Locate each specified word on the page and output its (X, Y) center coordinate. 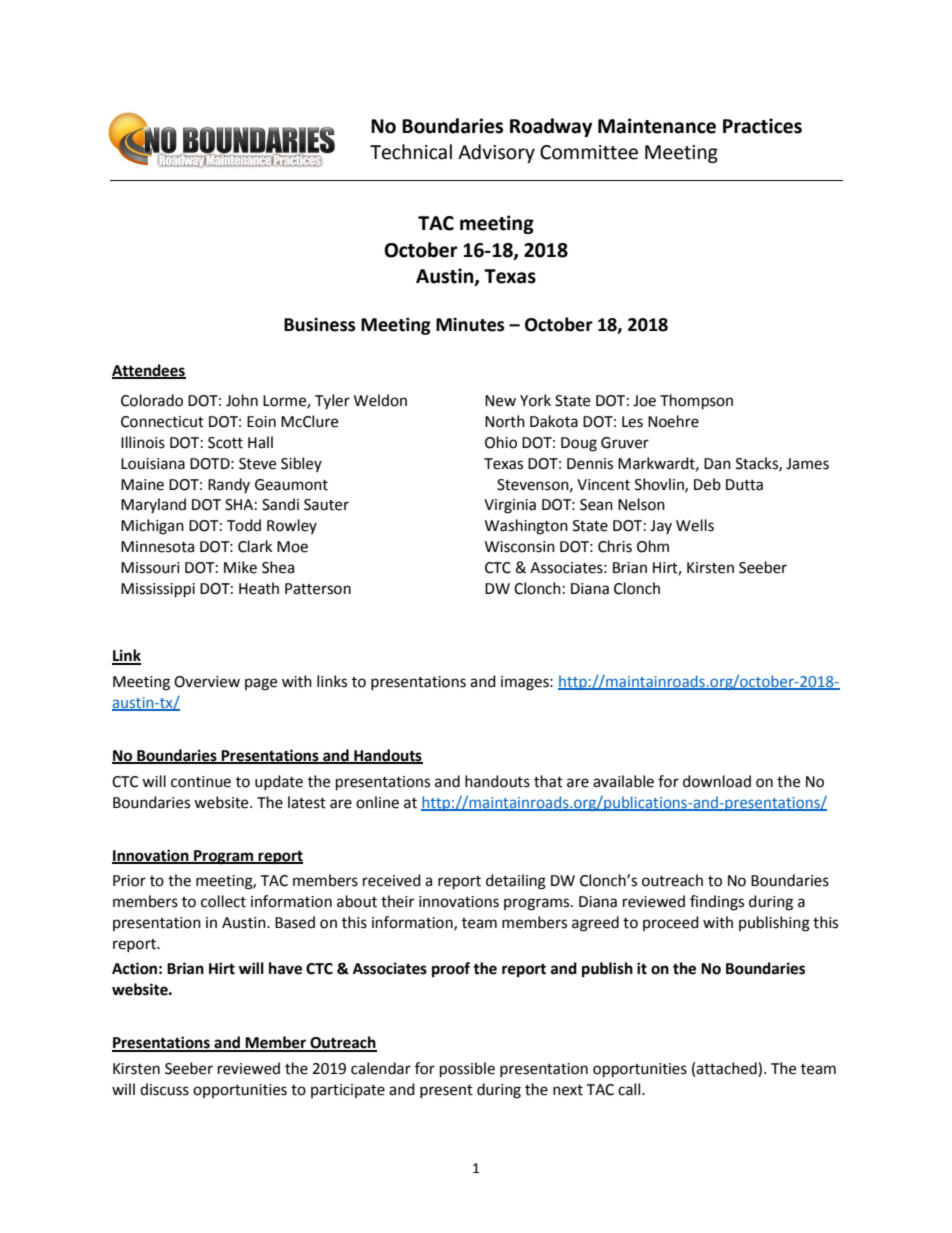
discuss (164, 1089)
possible (467, 1070)
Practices (762, 126)
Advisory (496, 153)
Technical (411, 152)
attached (727, 1069)
